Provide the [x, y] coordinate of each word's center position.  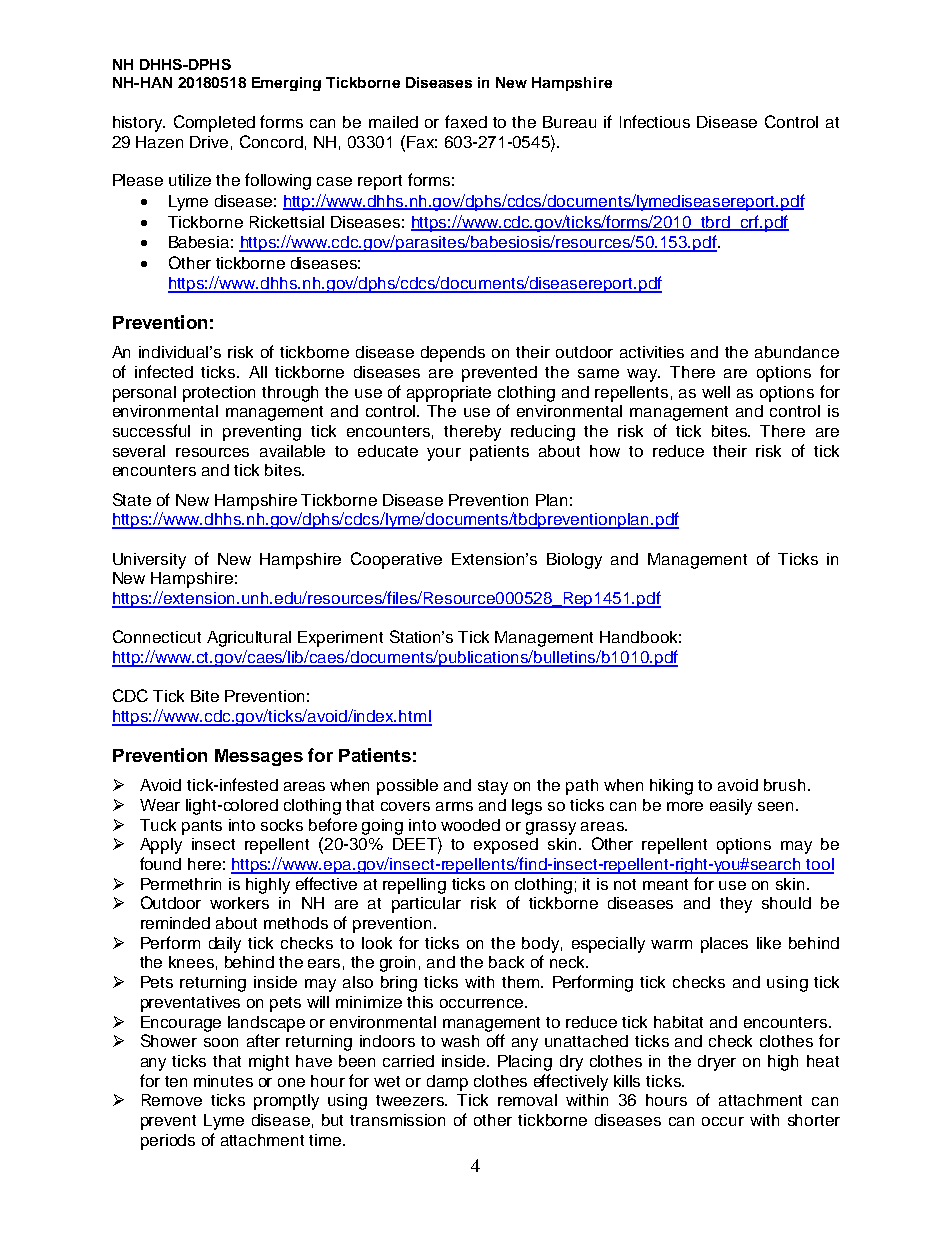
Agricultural [249, 639]
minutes [223, 1081]
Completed [214, 123]
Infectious [655, 121]
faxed [466, 121]
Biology [574, 561]
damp [447, 1083]
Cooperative [396, 560]
